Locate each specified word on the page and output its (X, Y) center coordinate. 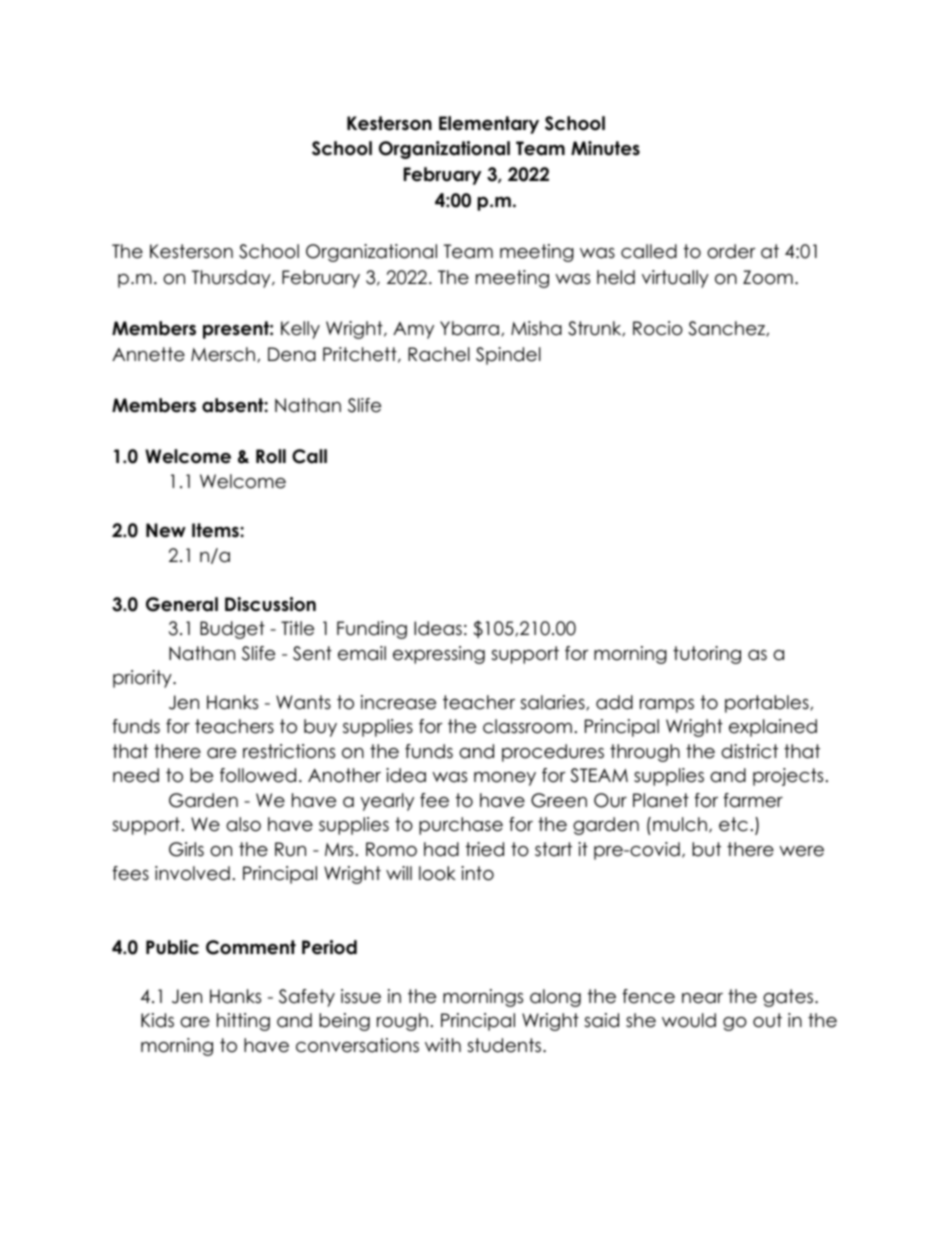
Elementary (489, 125)
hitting (243, 1022)
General (182, 604)
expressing (439, 655)
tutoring (707, 655)
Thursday (232, 279)
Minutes (605, 148)
